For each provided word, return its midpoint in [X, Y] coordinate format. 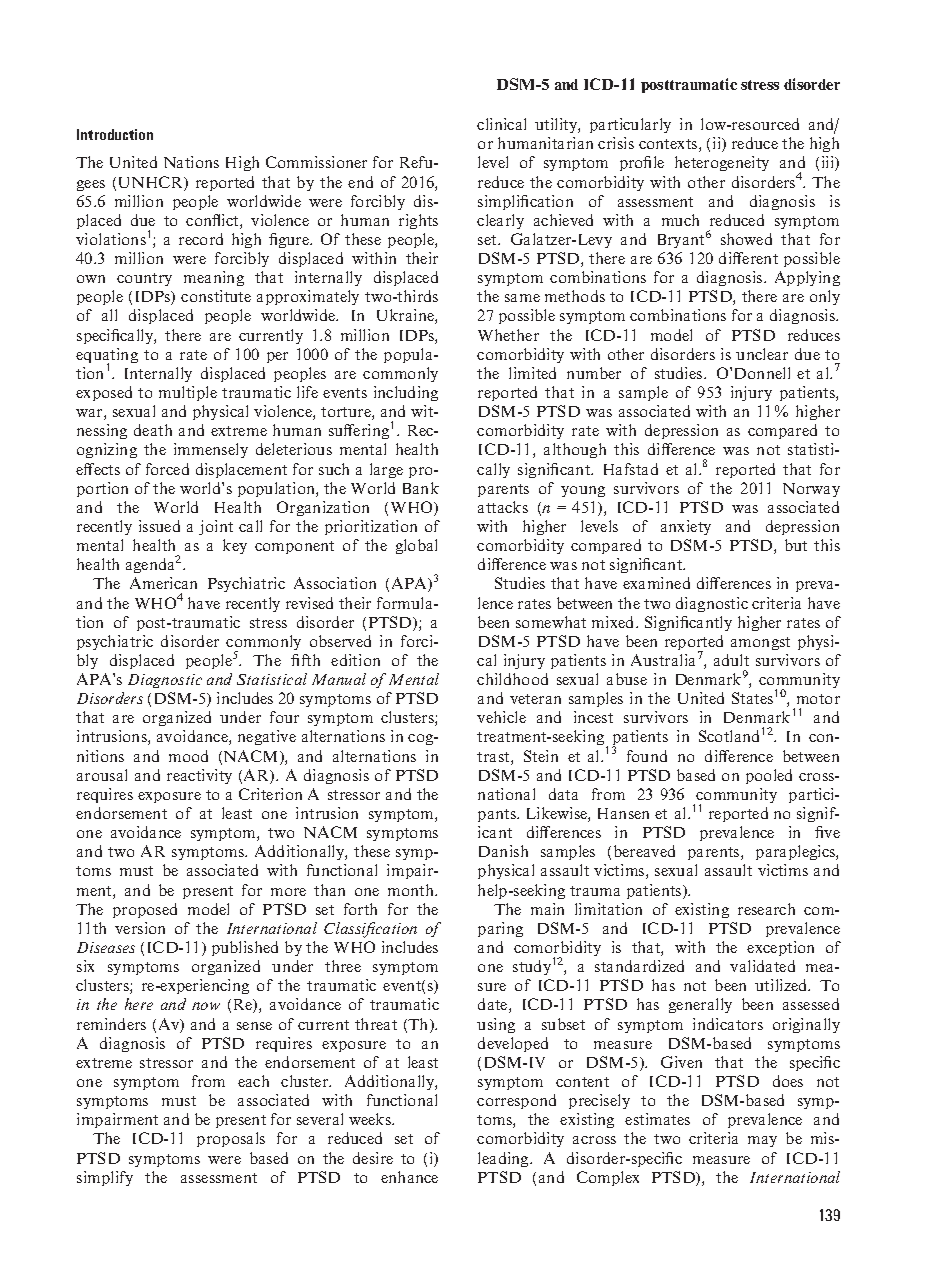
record [201, 239]
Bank [421, 488]
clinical [501, 124]
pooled [769, 776]
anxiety [686, 527]
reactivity [199, 776]
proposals [231, 1139]
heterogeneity [722, 163]
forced [167, 469]
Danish [503, 851]
